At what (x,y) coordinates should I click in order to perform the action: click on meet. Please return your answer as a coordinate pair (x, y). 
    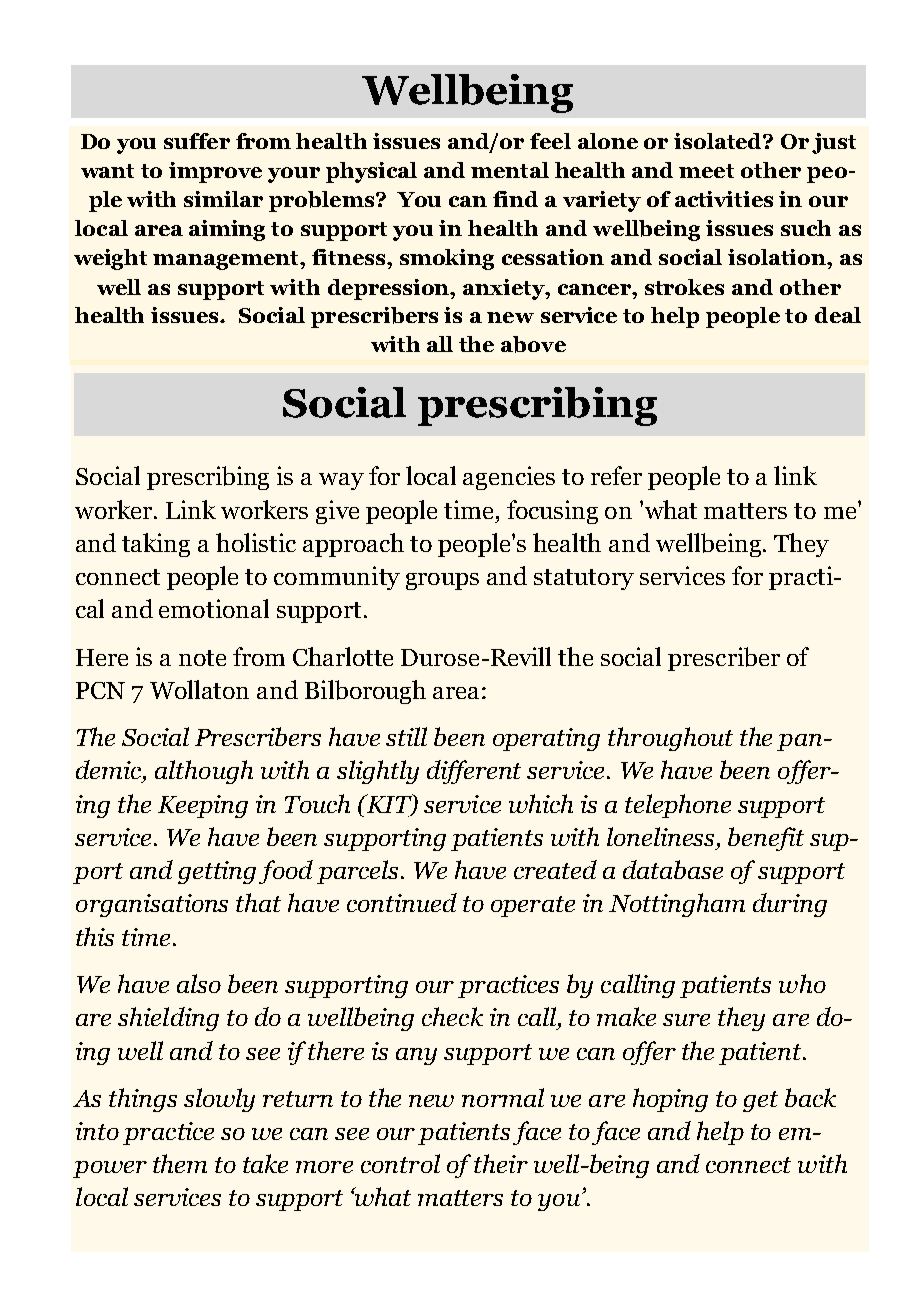
    Looking at the image, I should click on (706, 171).
